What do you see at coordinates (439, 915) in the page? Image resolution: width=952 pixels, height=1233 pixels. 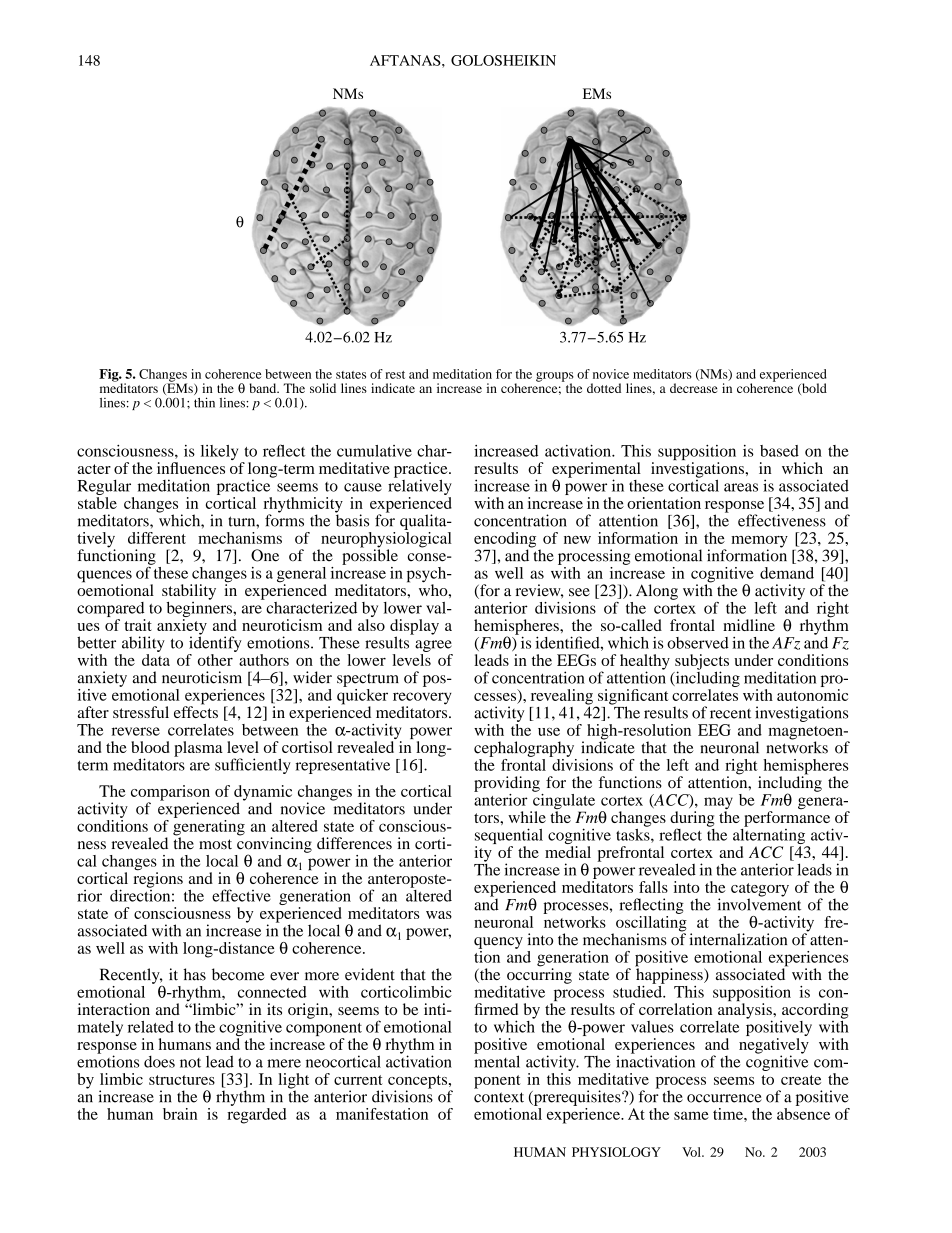 I see `was` at bounding box center [439, 915].
